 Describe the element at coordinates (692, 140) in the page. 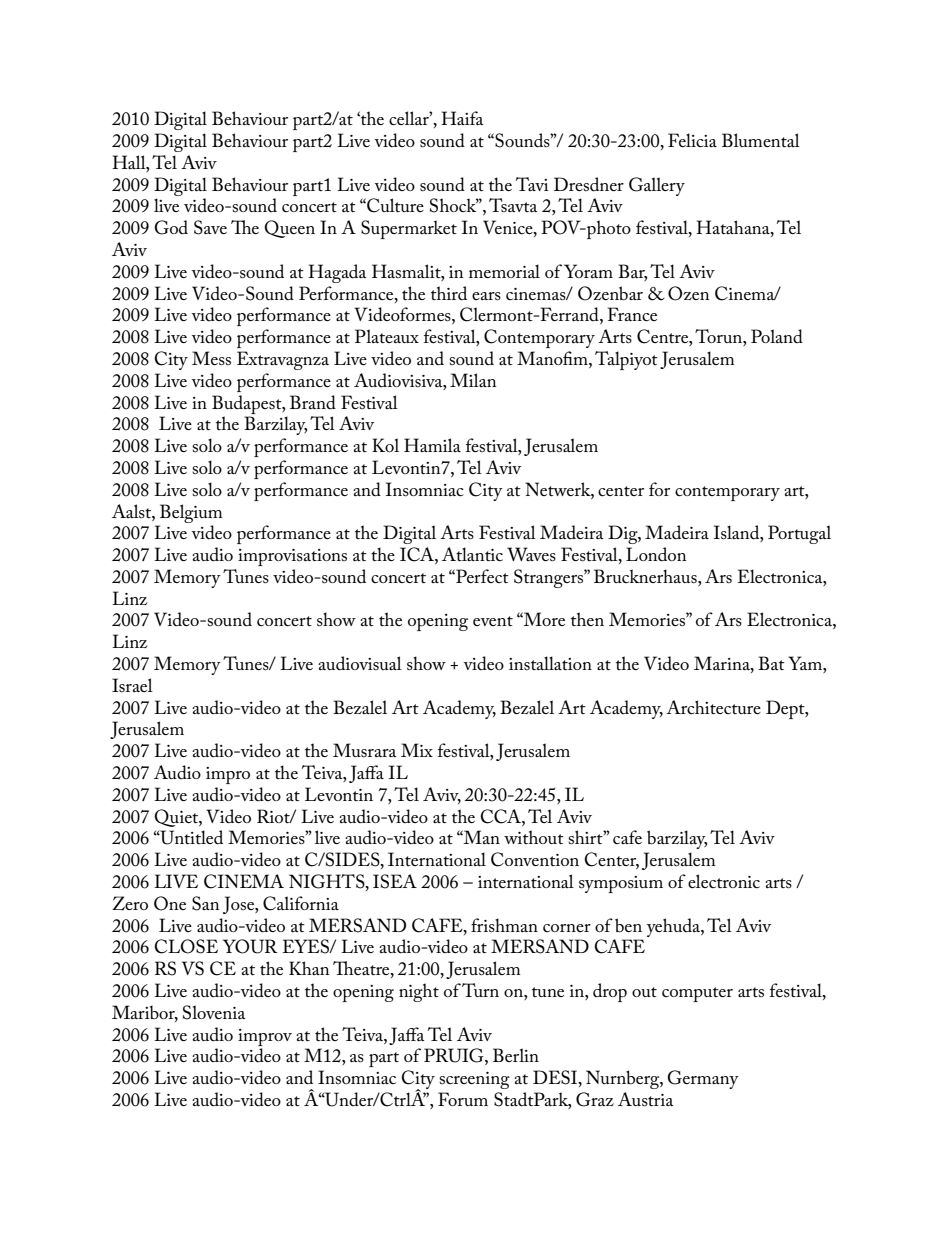

I see `Felicia` at that location.
